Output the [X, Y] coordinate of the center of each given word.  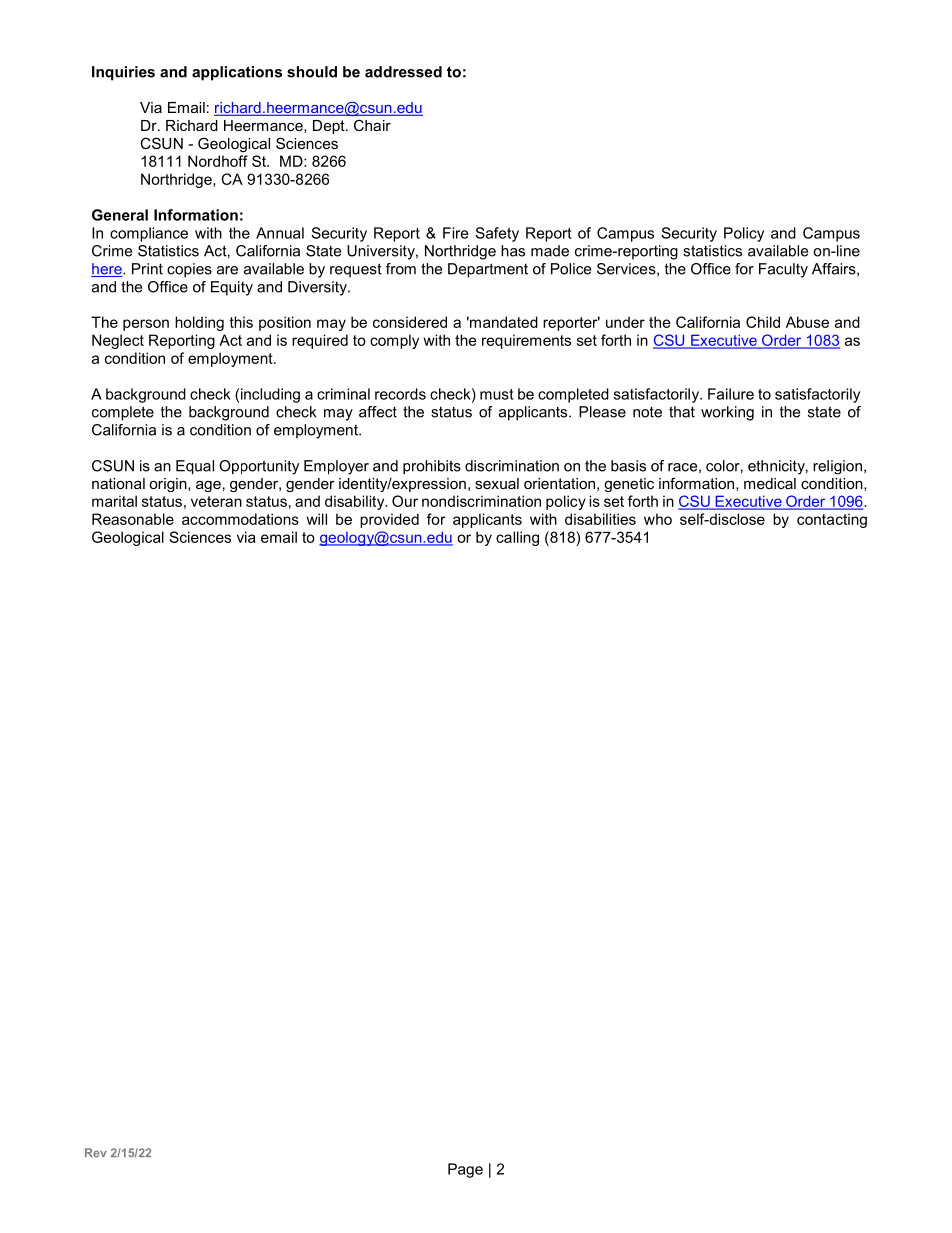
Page [465, 1170]
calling [517, 538]
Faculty [783, 270]
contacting [832, 520]
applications [237, 73]
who [658, 519]
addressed [403, 72]
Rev [96, 1152]
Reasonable [133, 519]
